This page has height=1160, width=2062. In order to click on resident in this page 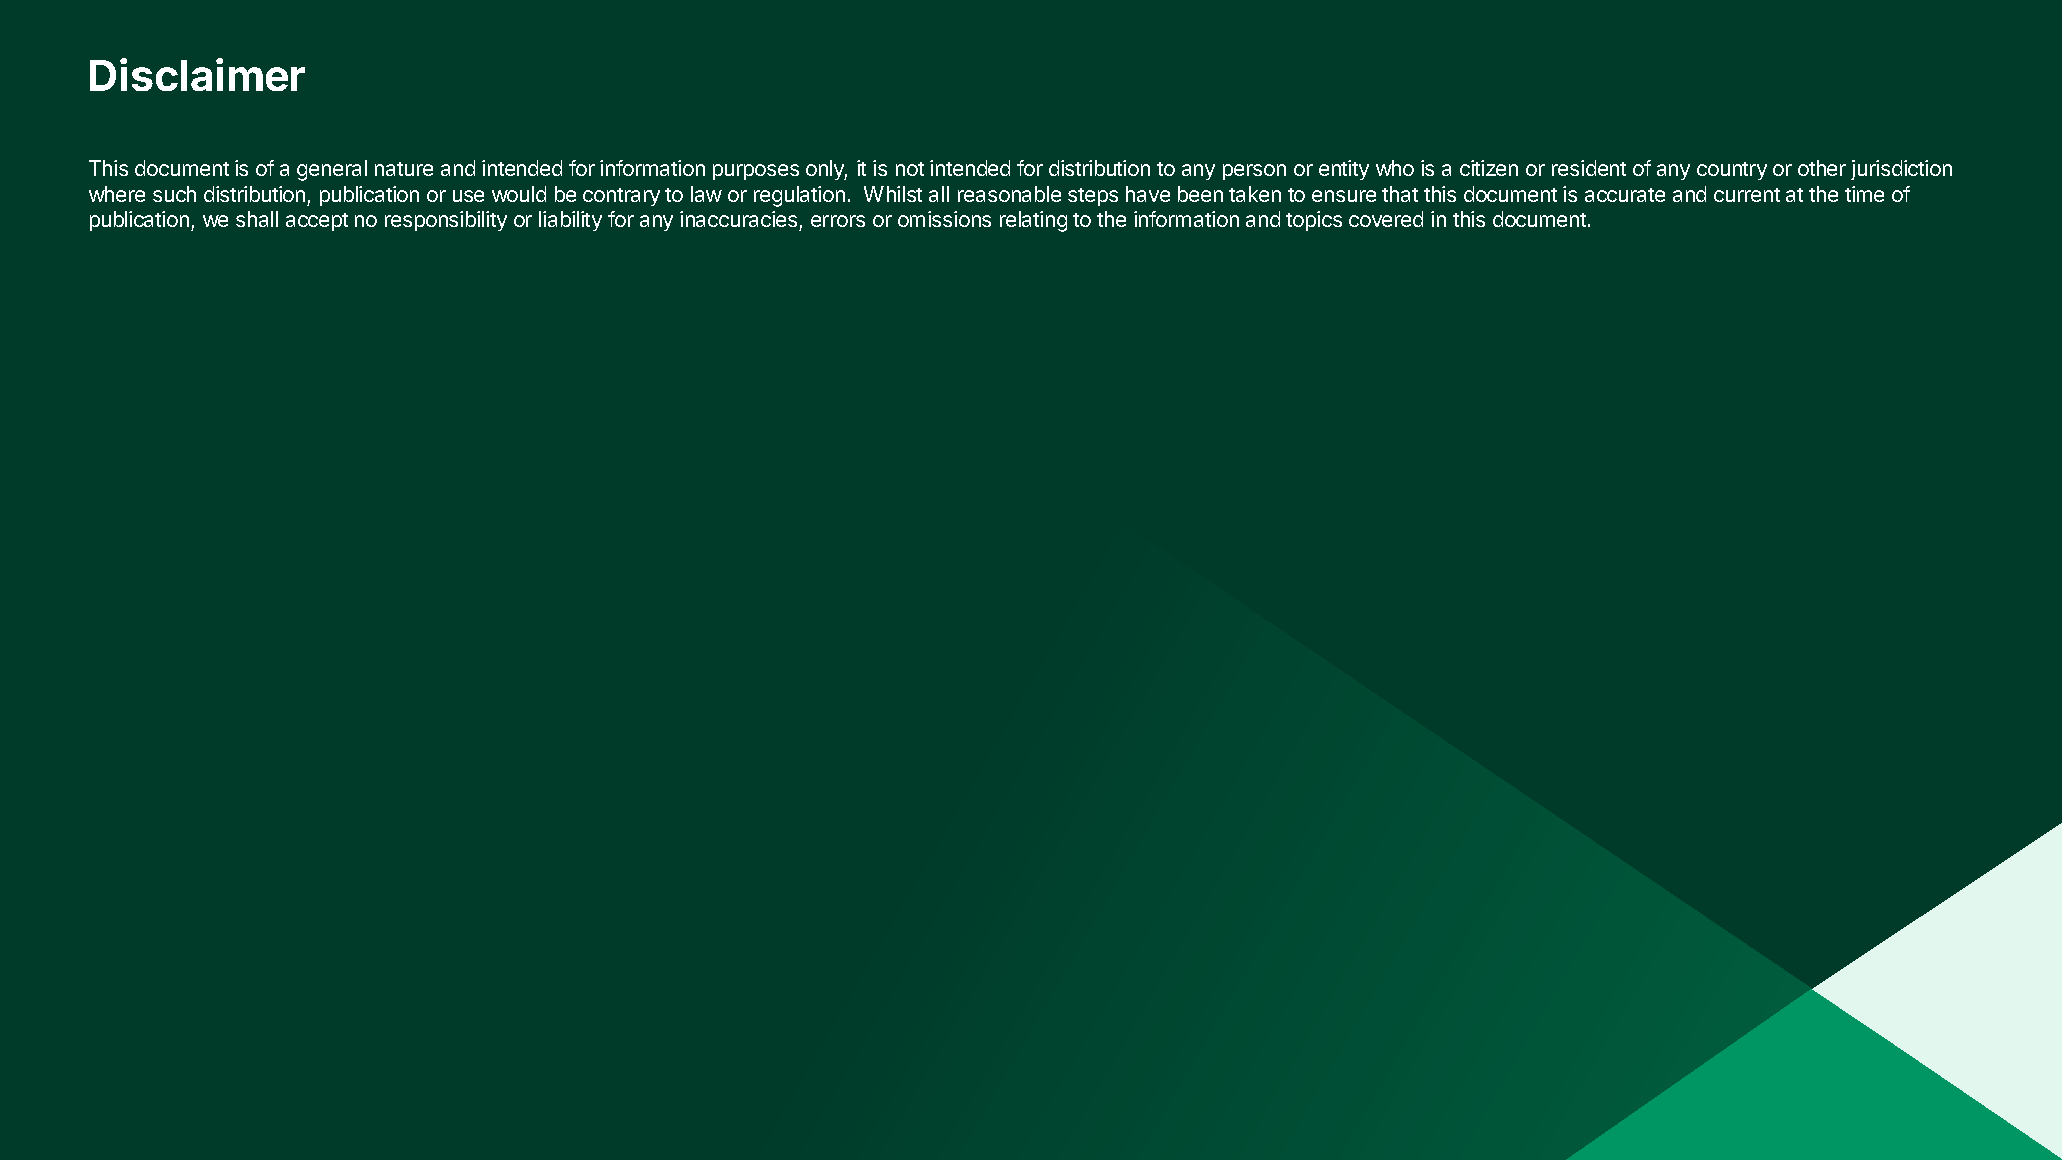, I will do `click(1589, 168)`.
